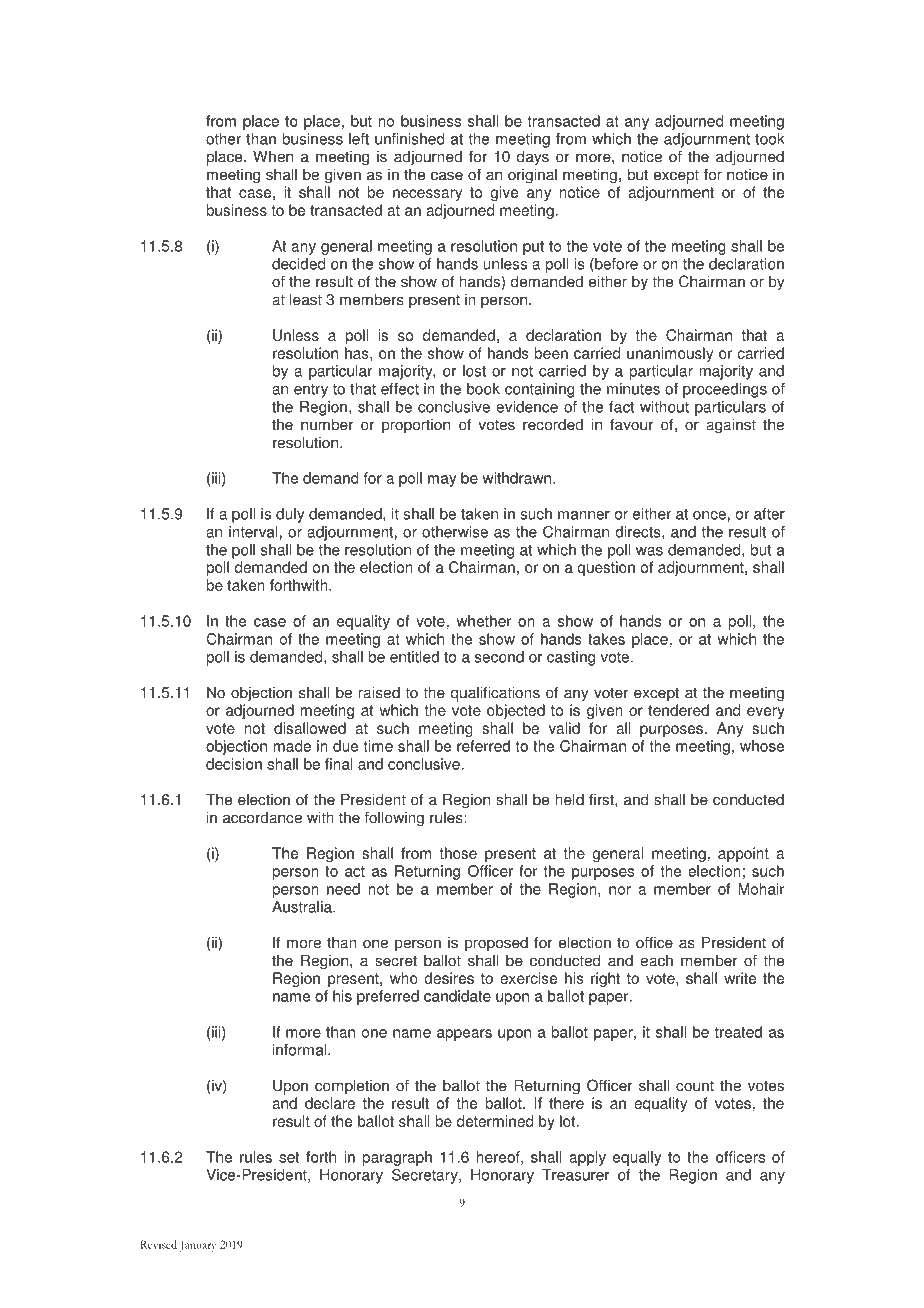 This page has height=1308, width=924. What do you see at coordinates (709, 515) in the page?
I see `once` at bounding box center [709, 515].
